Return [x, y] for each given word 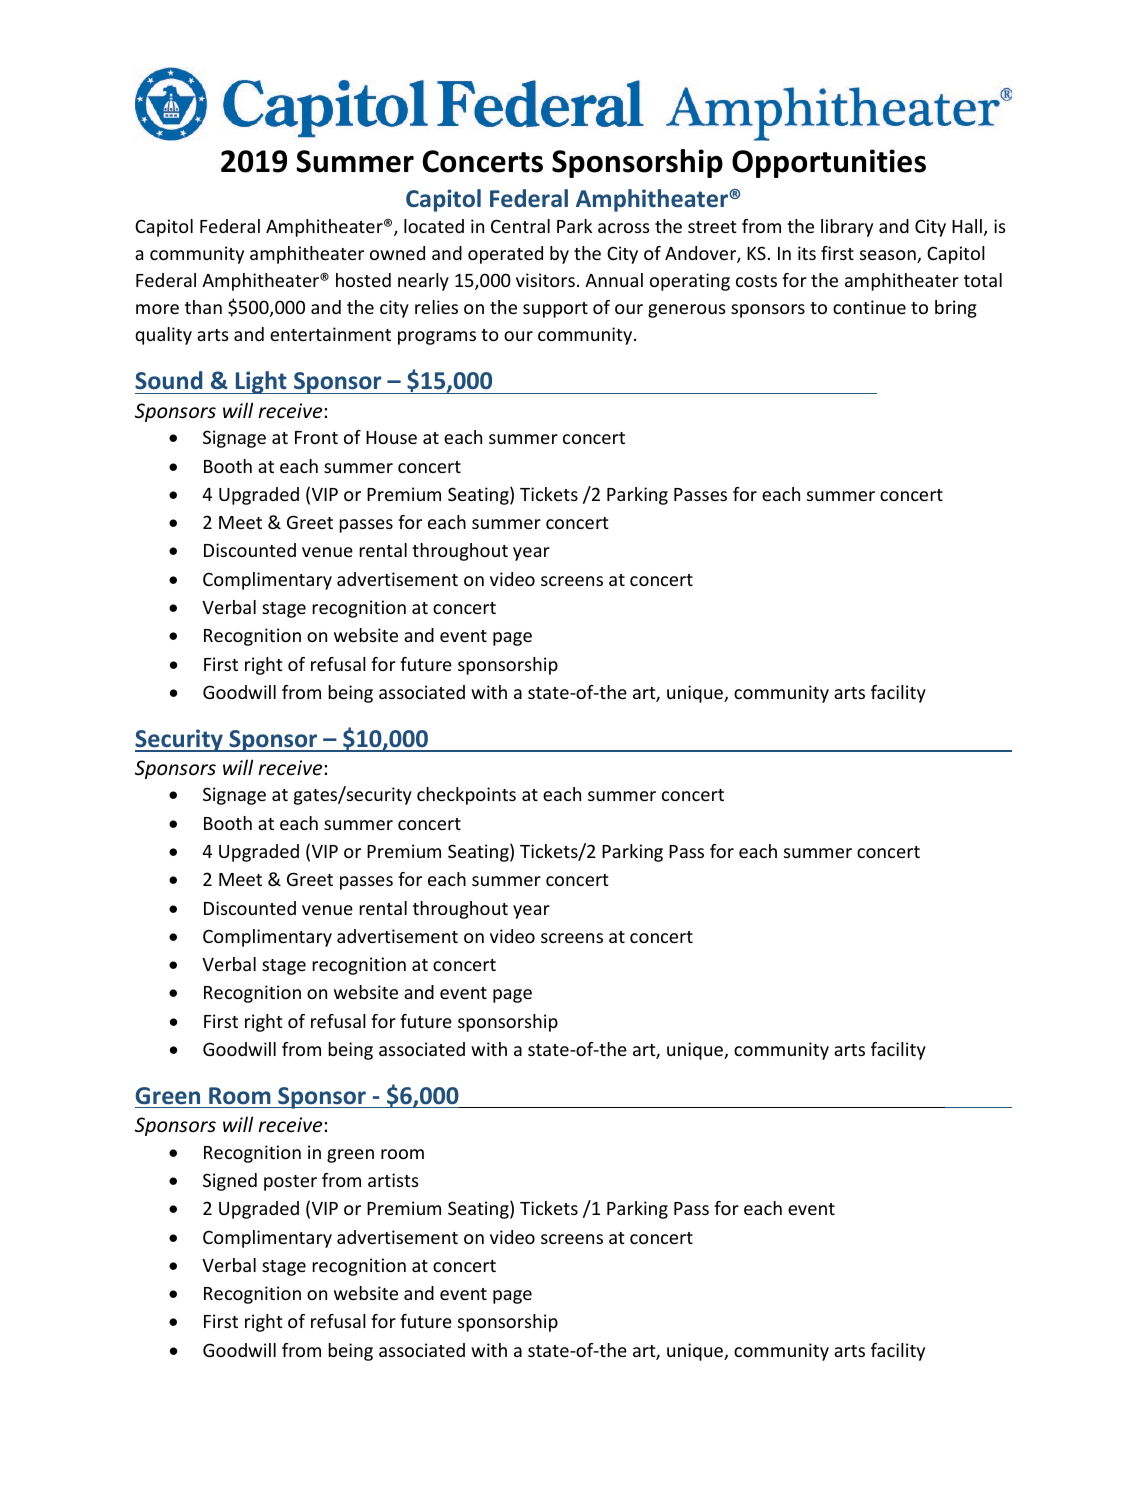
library [847, 228]
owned [397, 253]
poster [290, 1183]
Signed [230, 1182]
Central [520, 226]
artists [393, 1180]
